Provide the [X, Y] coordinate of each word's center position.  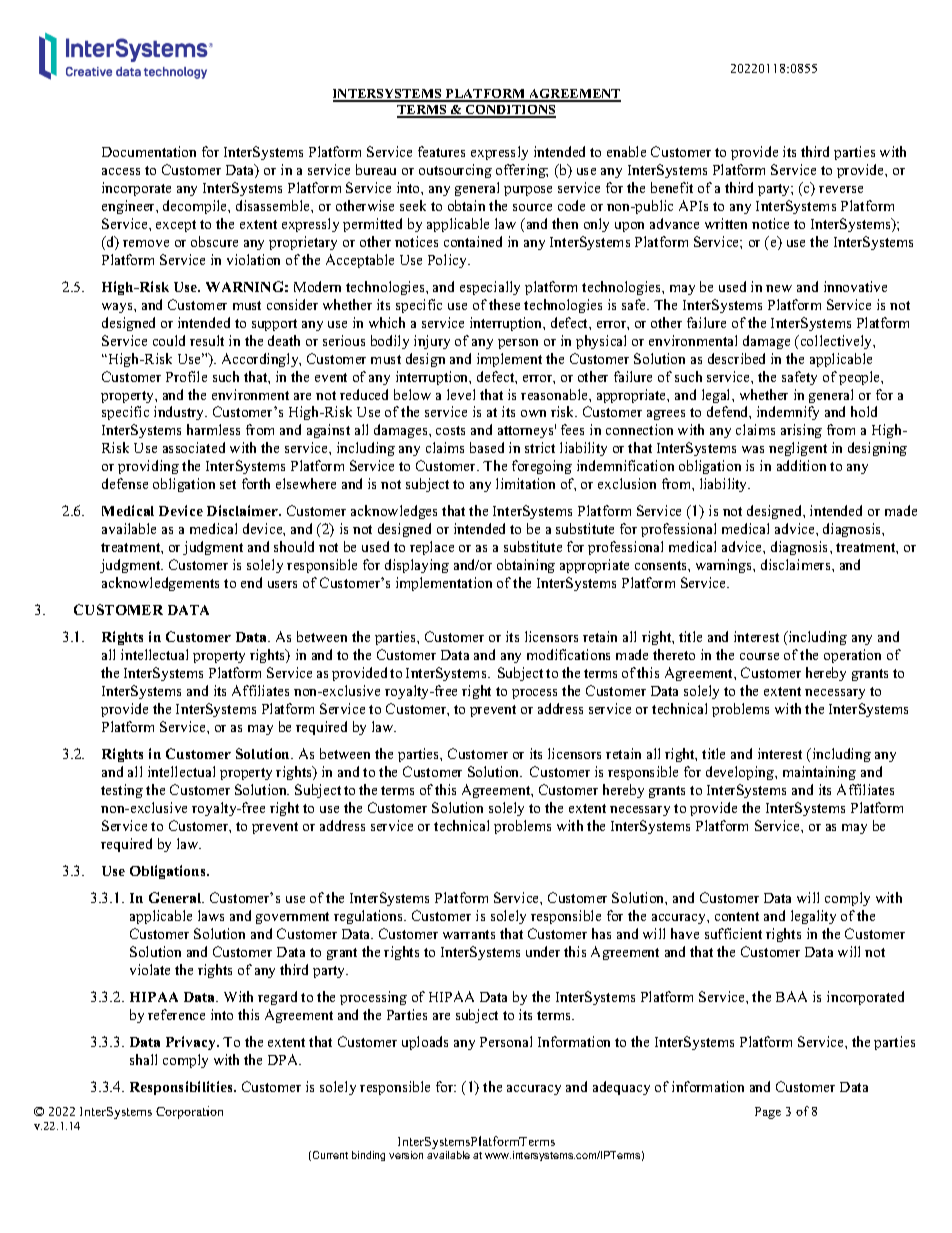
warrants [469, 934]
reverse [841, 189]
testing [122, 791]
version [406, 1155]
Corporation [189, 1112]
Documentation [149, 151]
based [487, 447]
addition [801, 465]
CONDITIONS [510, 111]
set [228, 484]
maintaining [819, 773]
